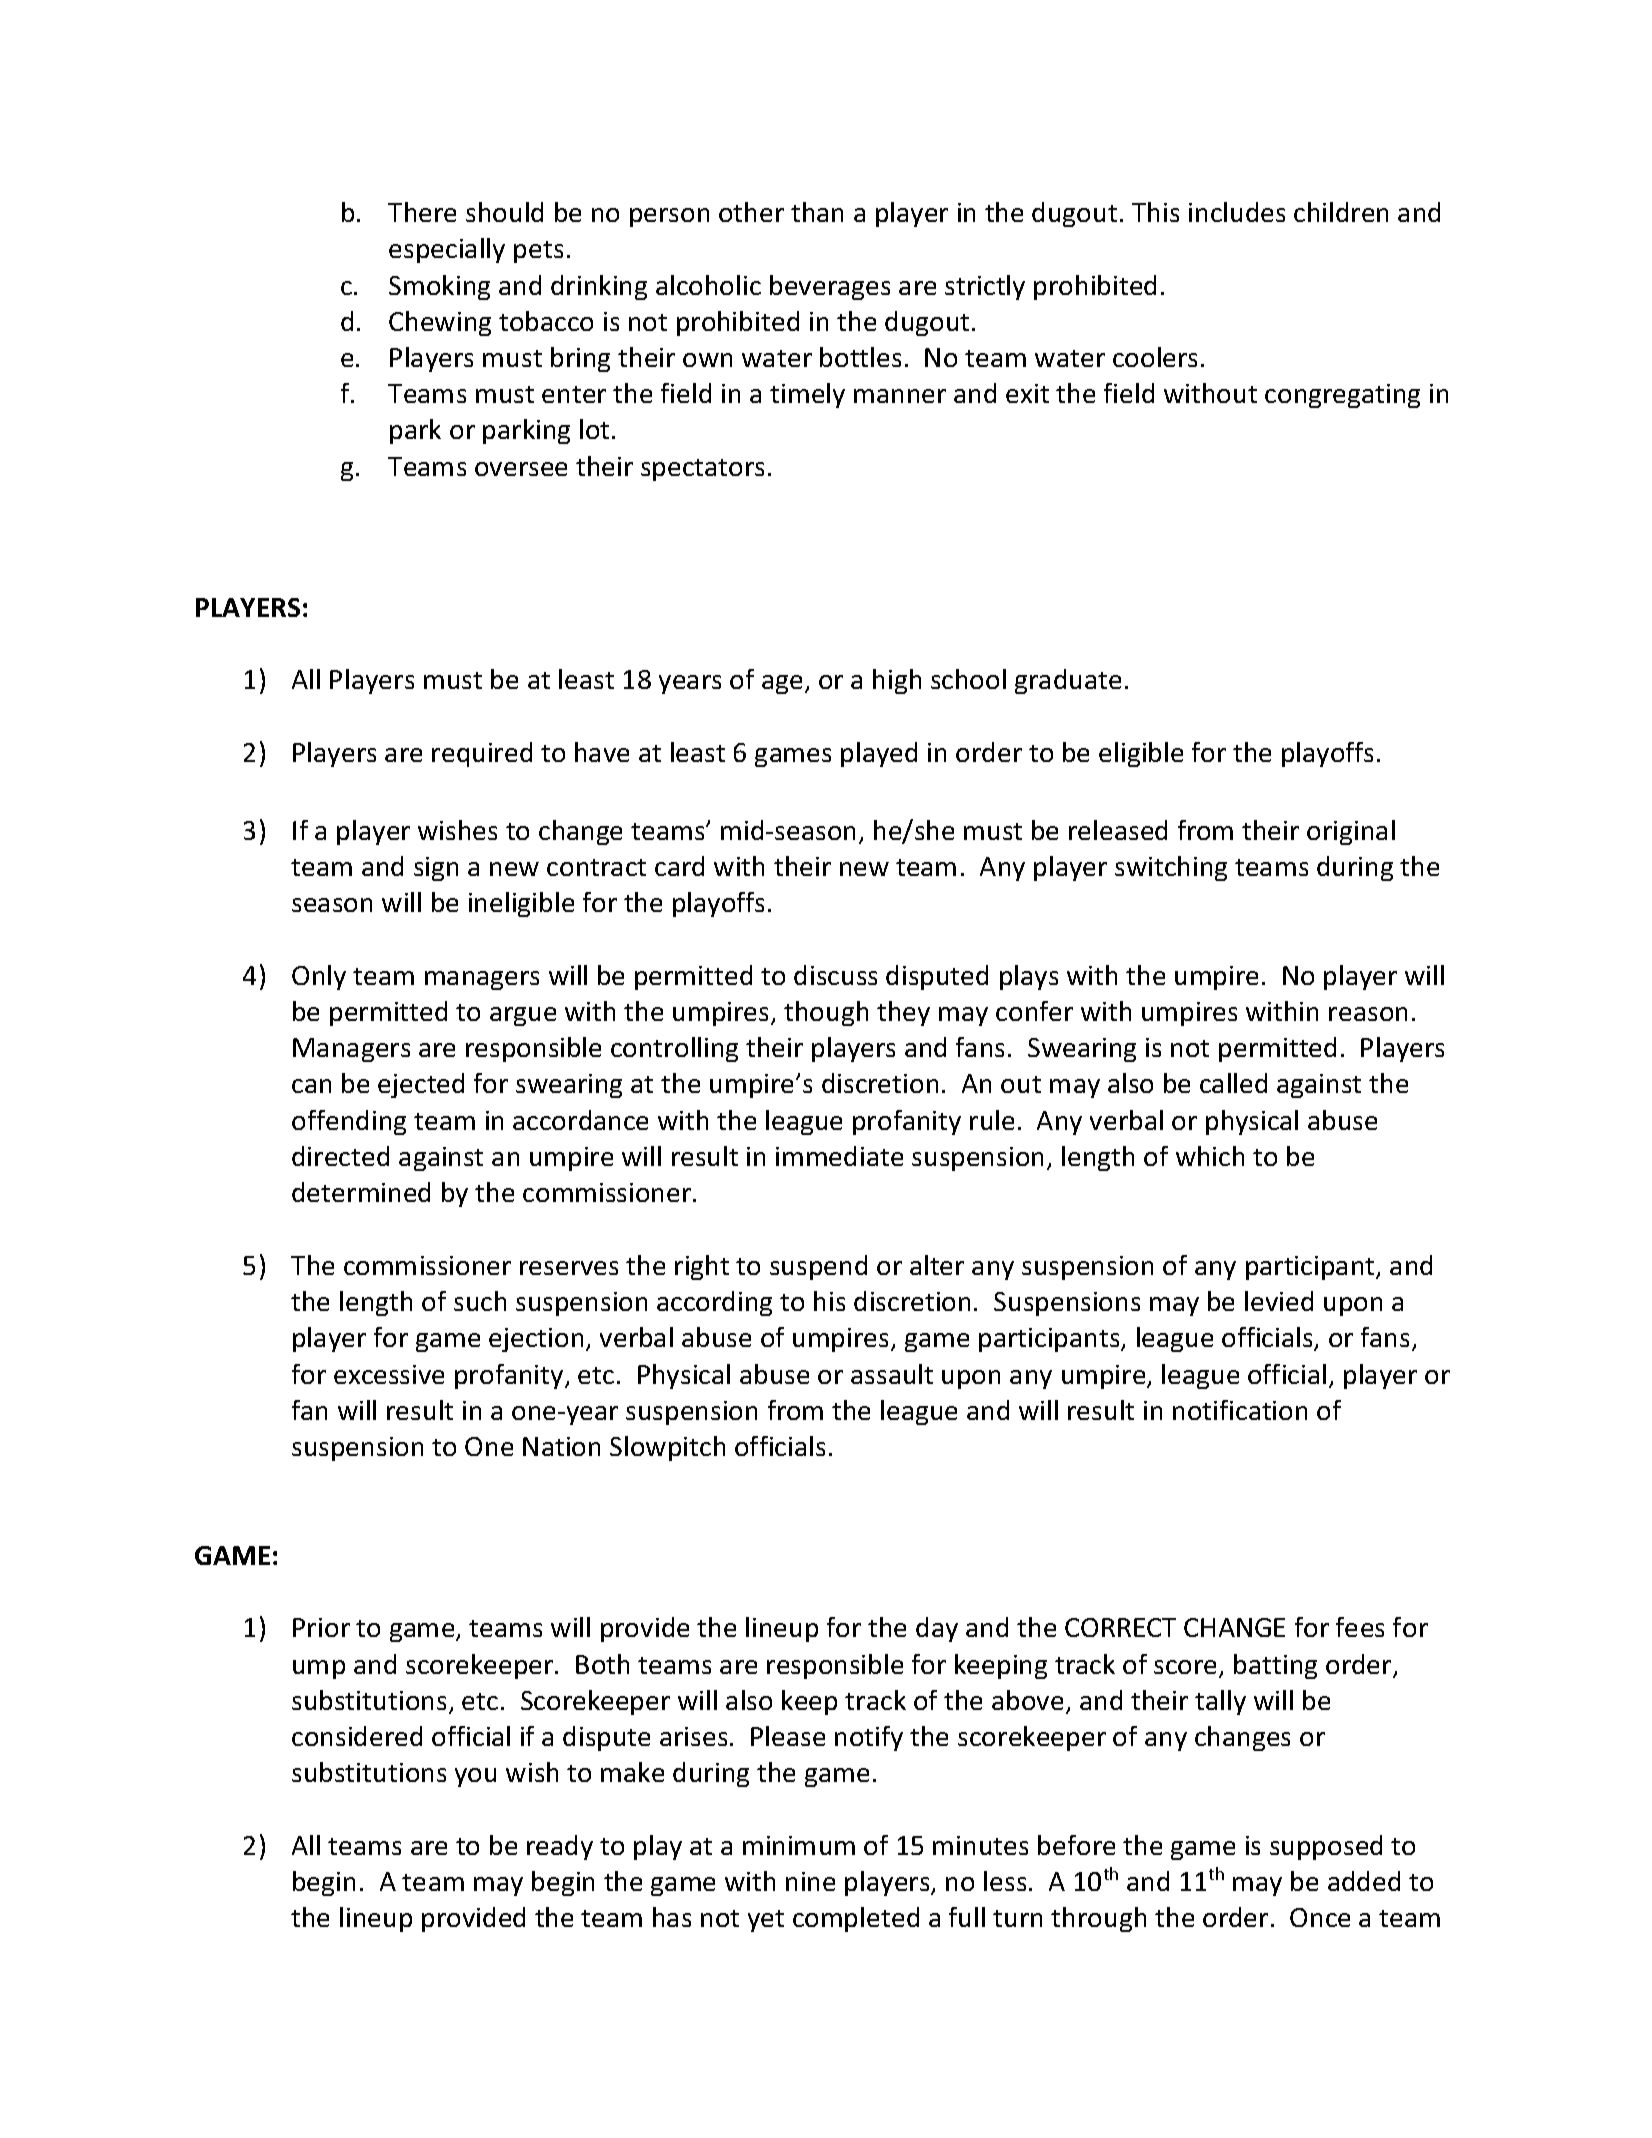 Image resolution: width=1652 pixels, height=2138 pixels. What do you see at coordinates (421, 1085) in the image?
I see `ejected` at bounding box center [421, 1085].
